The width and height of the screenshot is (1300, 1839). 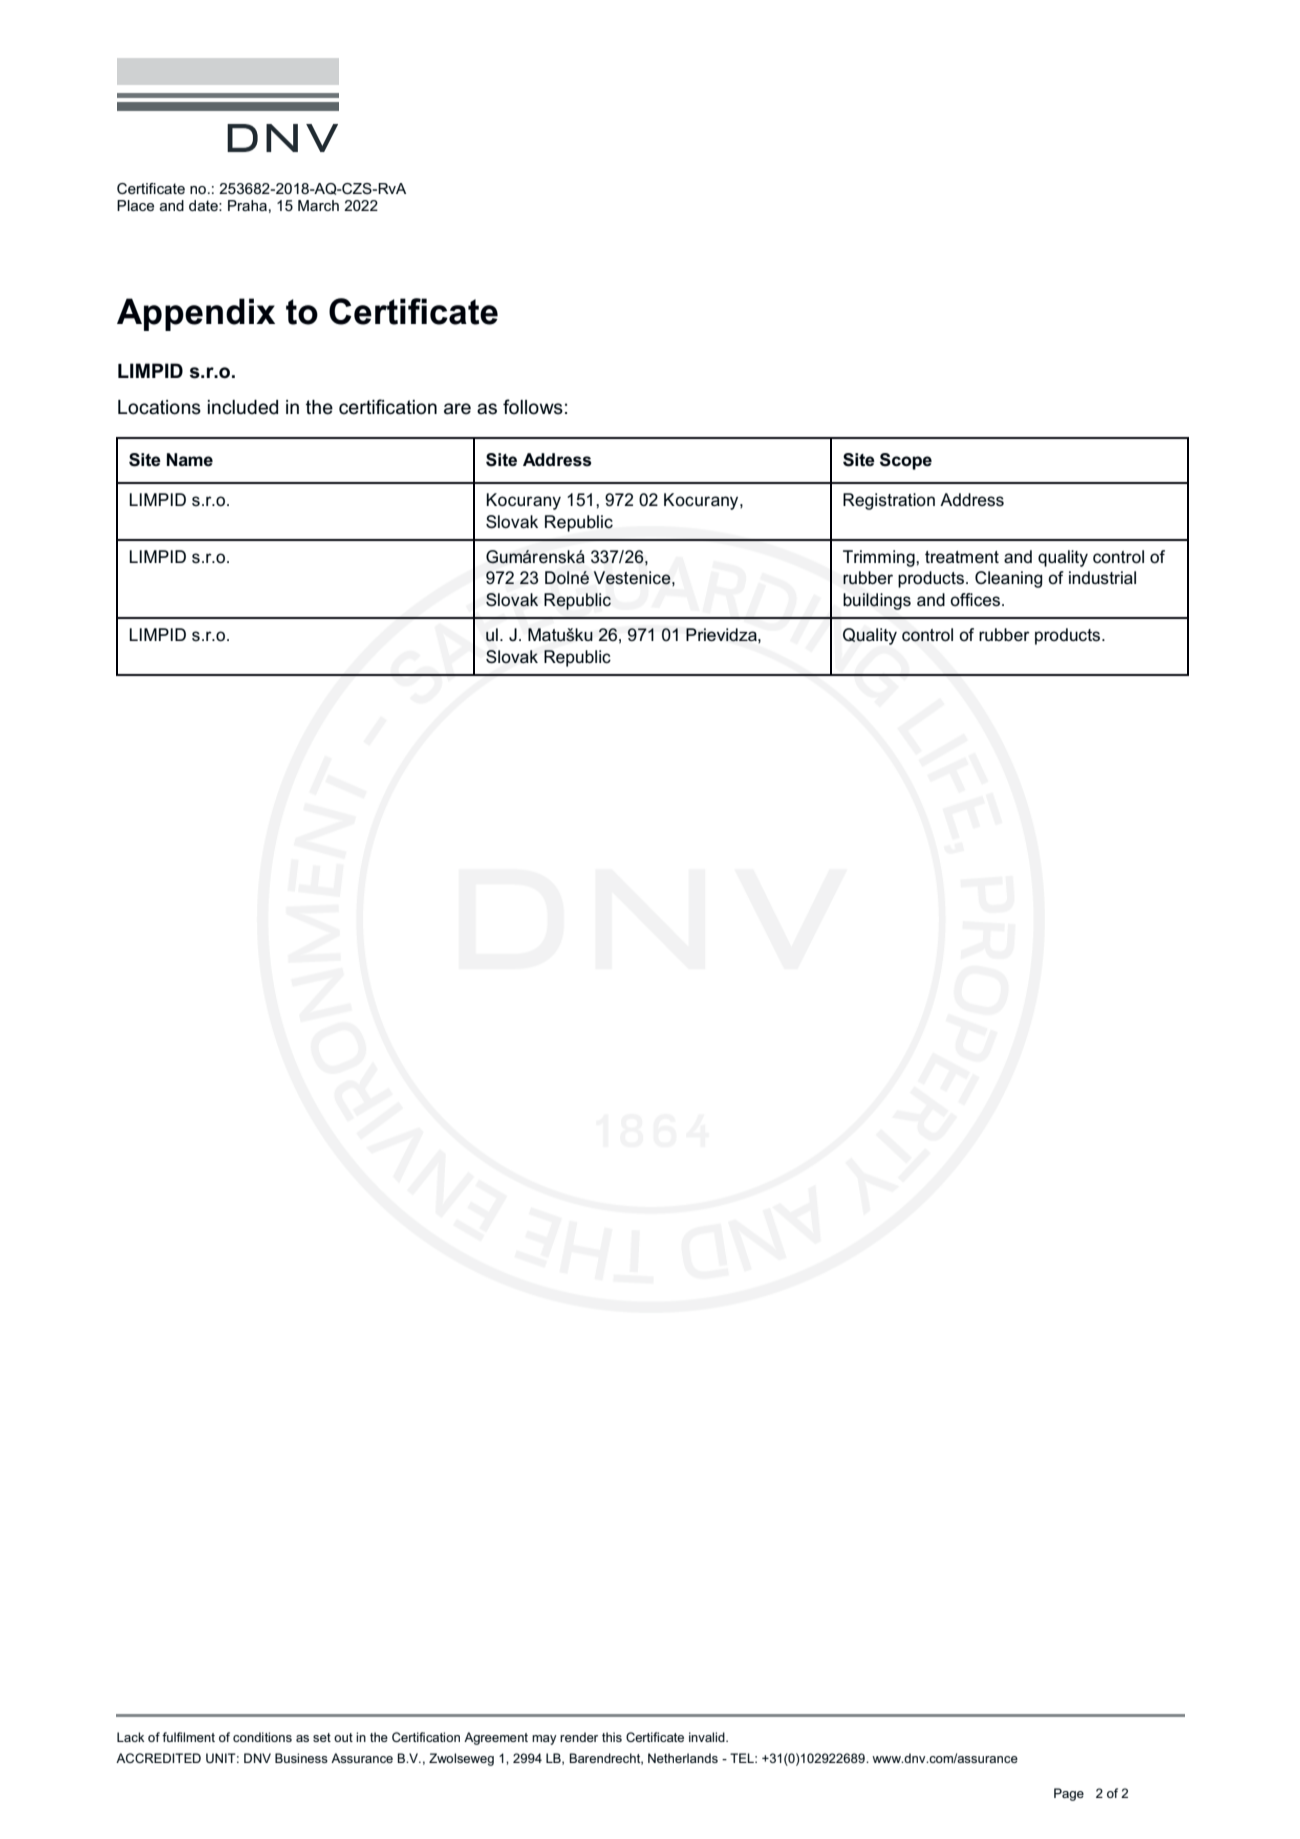 What do you see at coordinates (579, 1737) in the screenshot?
I see `render` at bounding box center [579, 1737].
